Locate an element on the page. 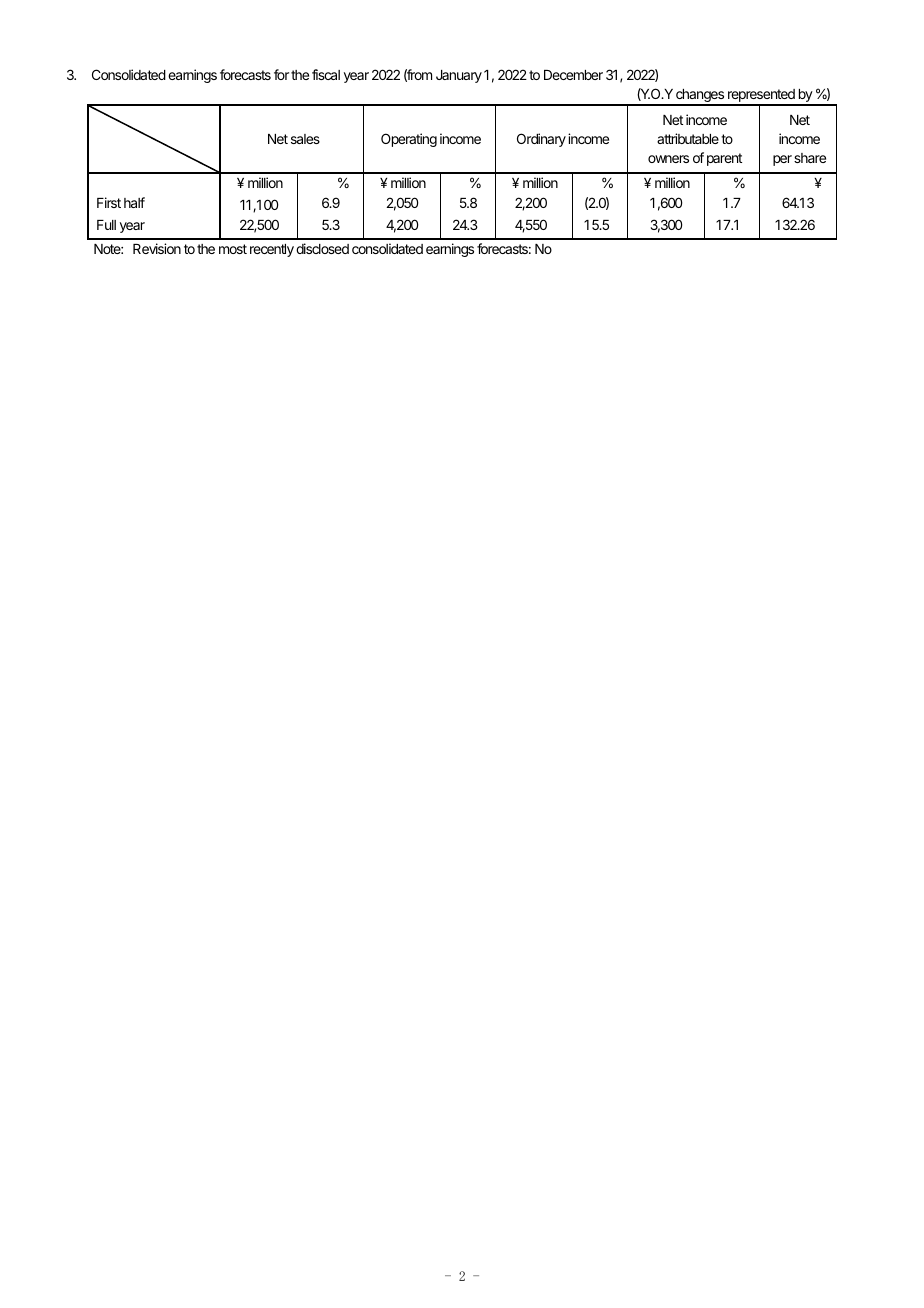 This image has width=924, height=1308. parent is located at coordinates (724, 159).
